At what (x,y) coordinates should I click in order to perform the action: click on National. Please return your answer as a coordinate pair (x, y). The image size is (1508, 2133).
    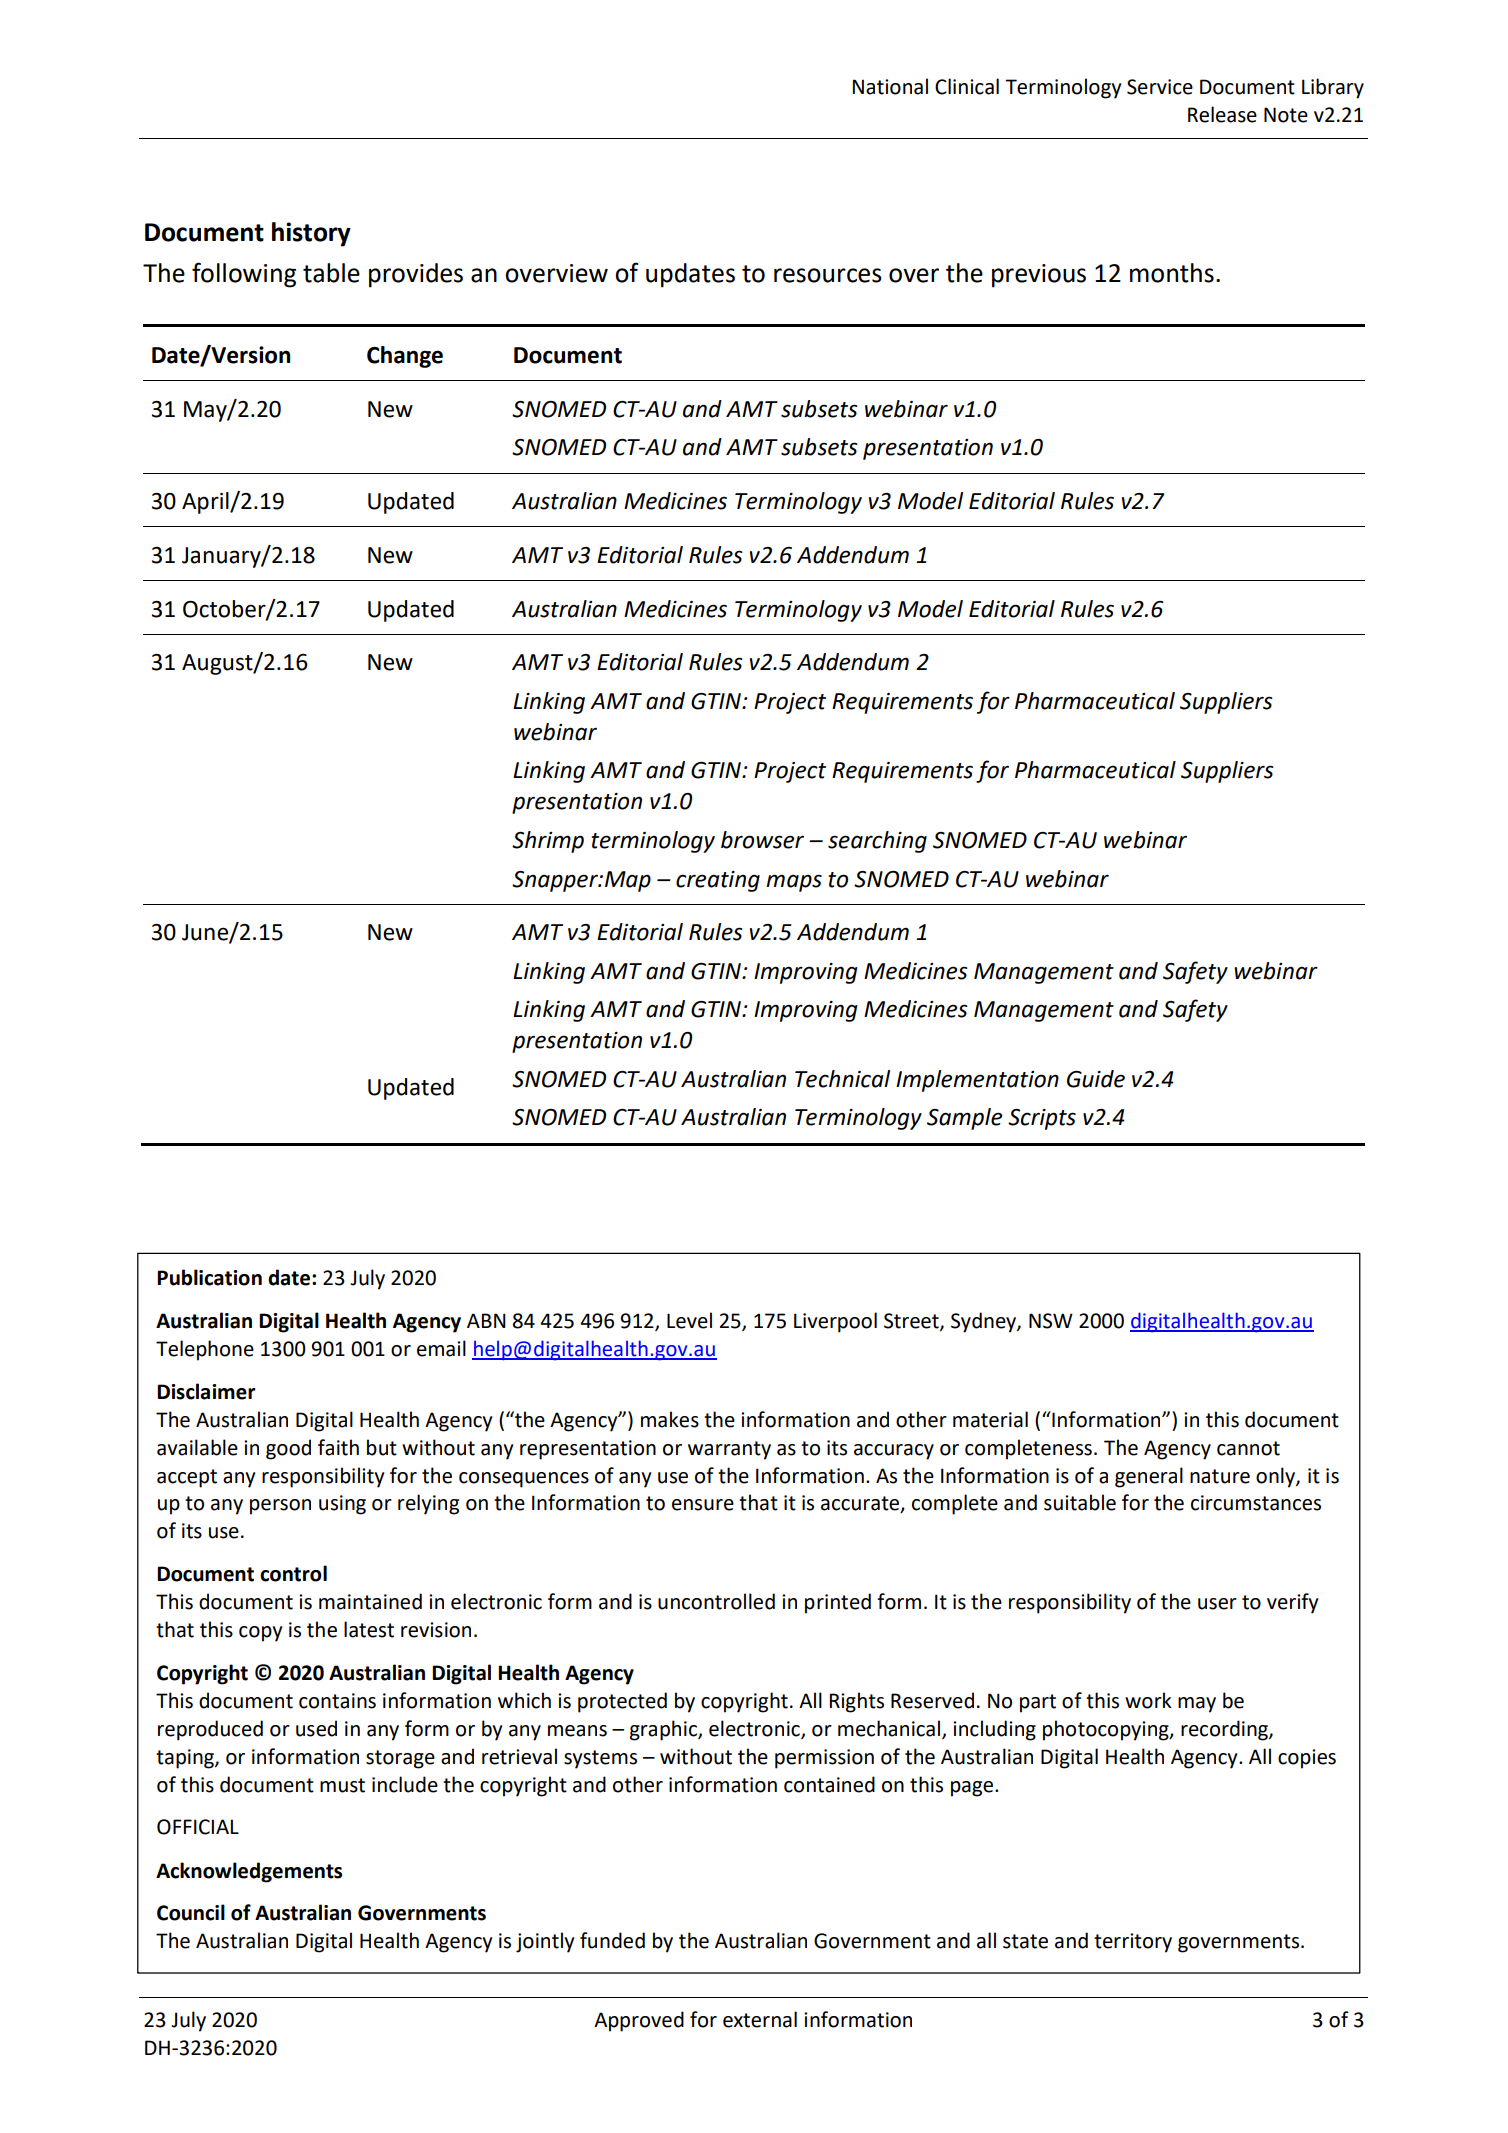
    Looking at the image, I should click on (890, 86).
